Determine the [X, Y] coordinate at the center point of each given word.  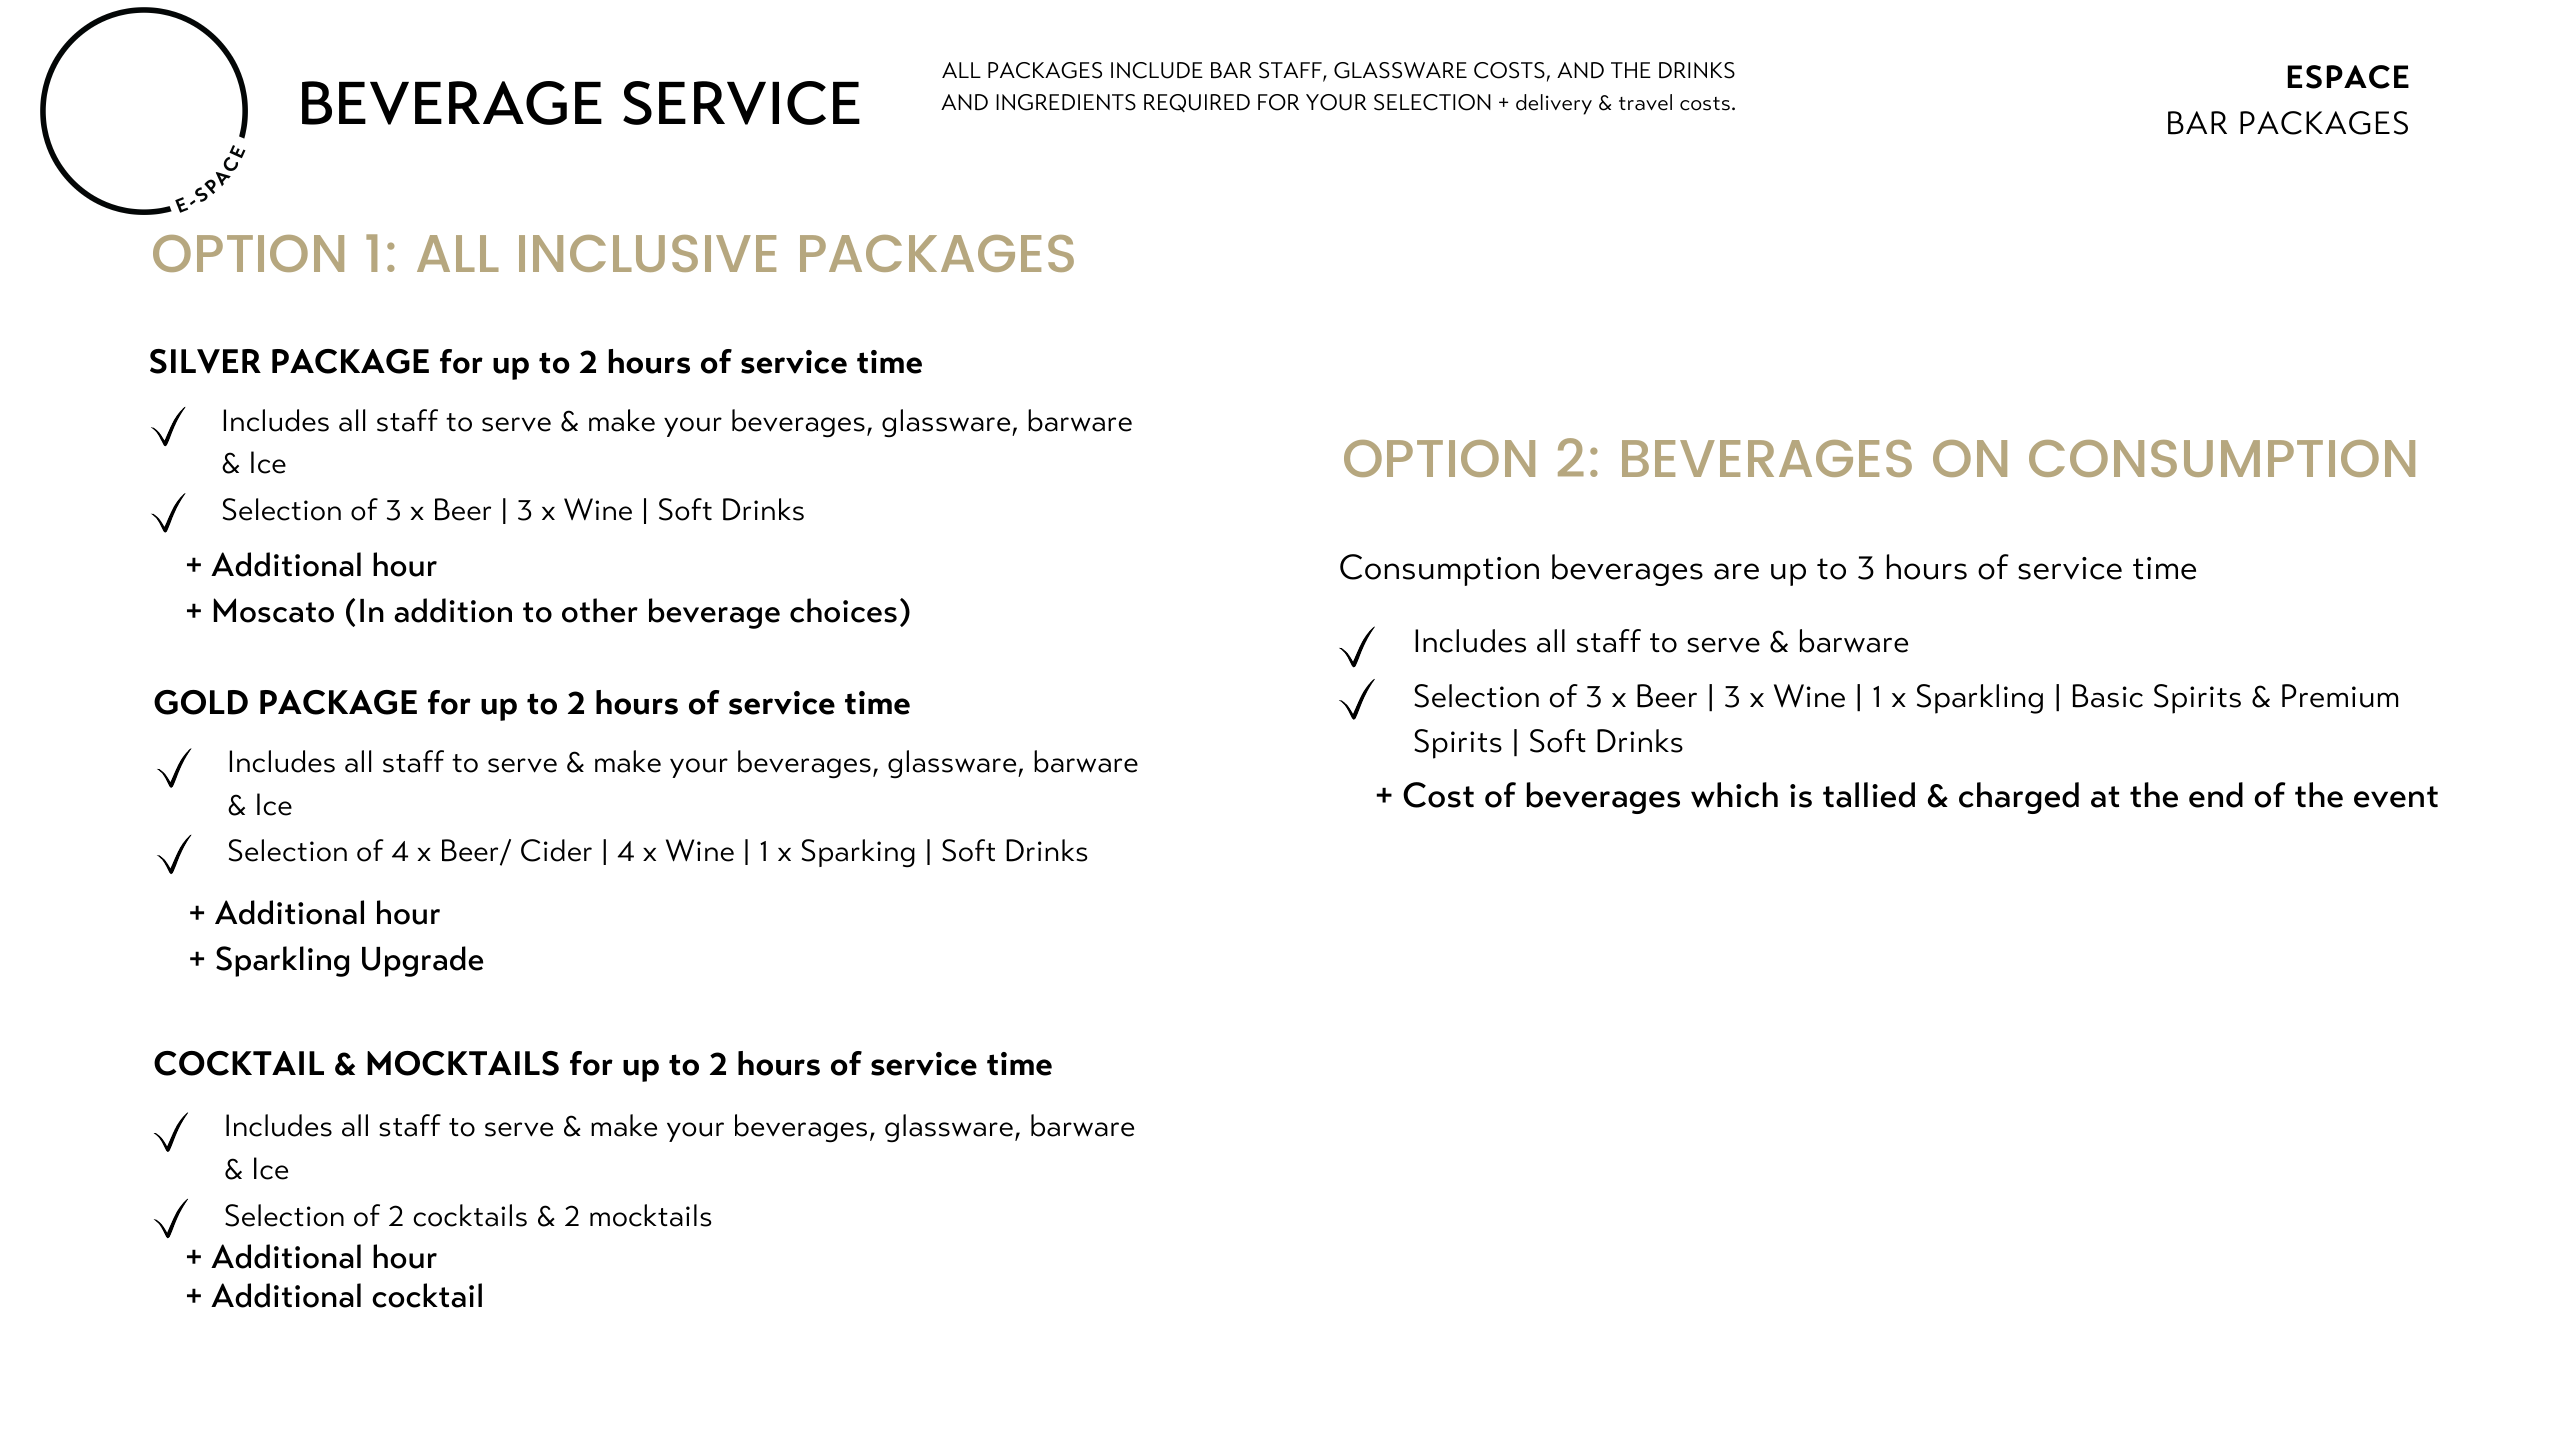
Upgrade [422, 961]
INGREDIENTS [1066, 102]
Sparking [858, 853]
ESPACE [2348, 77]
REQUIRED [1197, 103]
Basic [2108, 696]
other [600, 610]
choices [843, 610]
